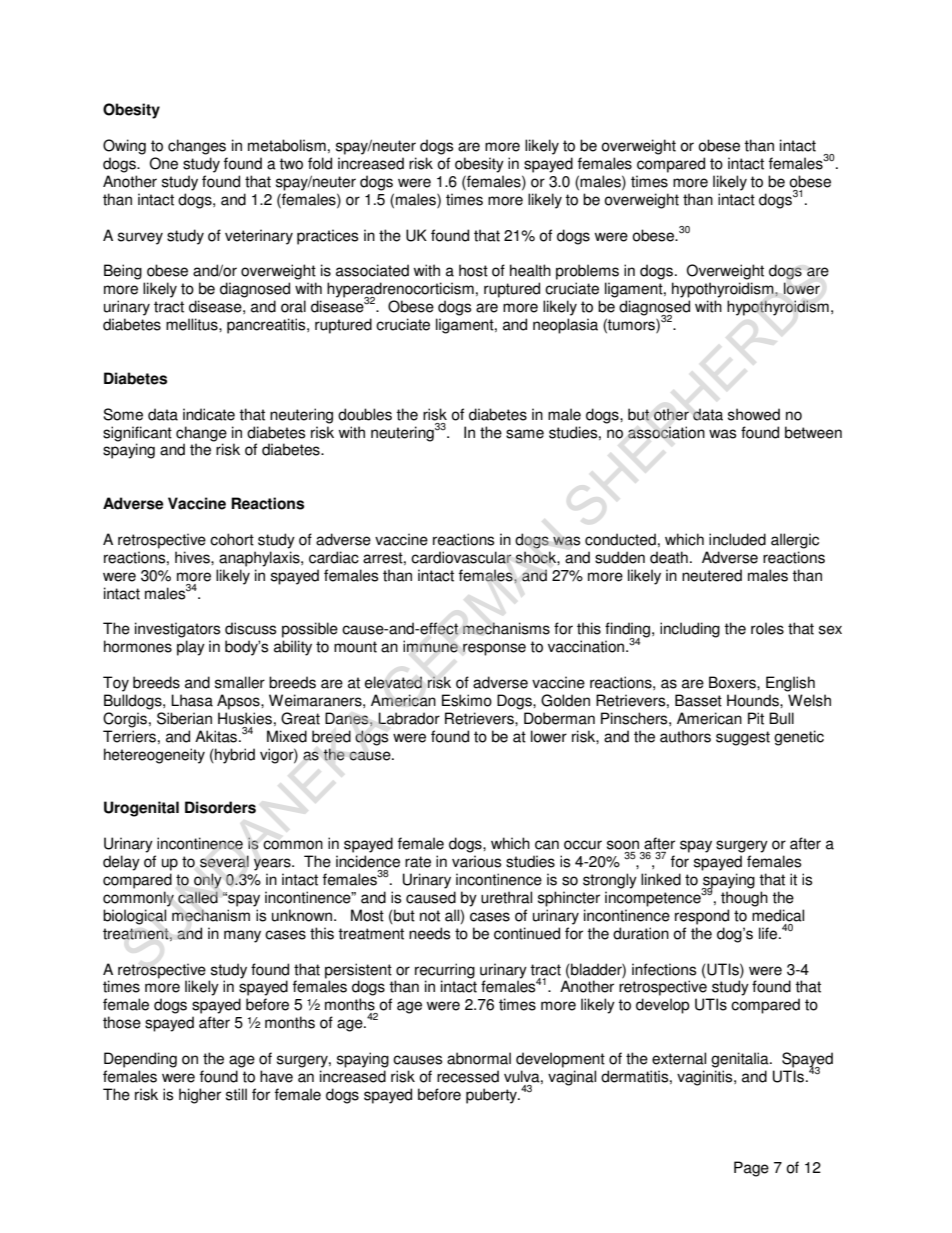 This screenshot has height=1233, width=952. What do you see at coordinates (473, 270) in the screenshot?
I see `host` at bounding box center [473, 270].
